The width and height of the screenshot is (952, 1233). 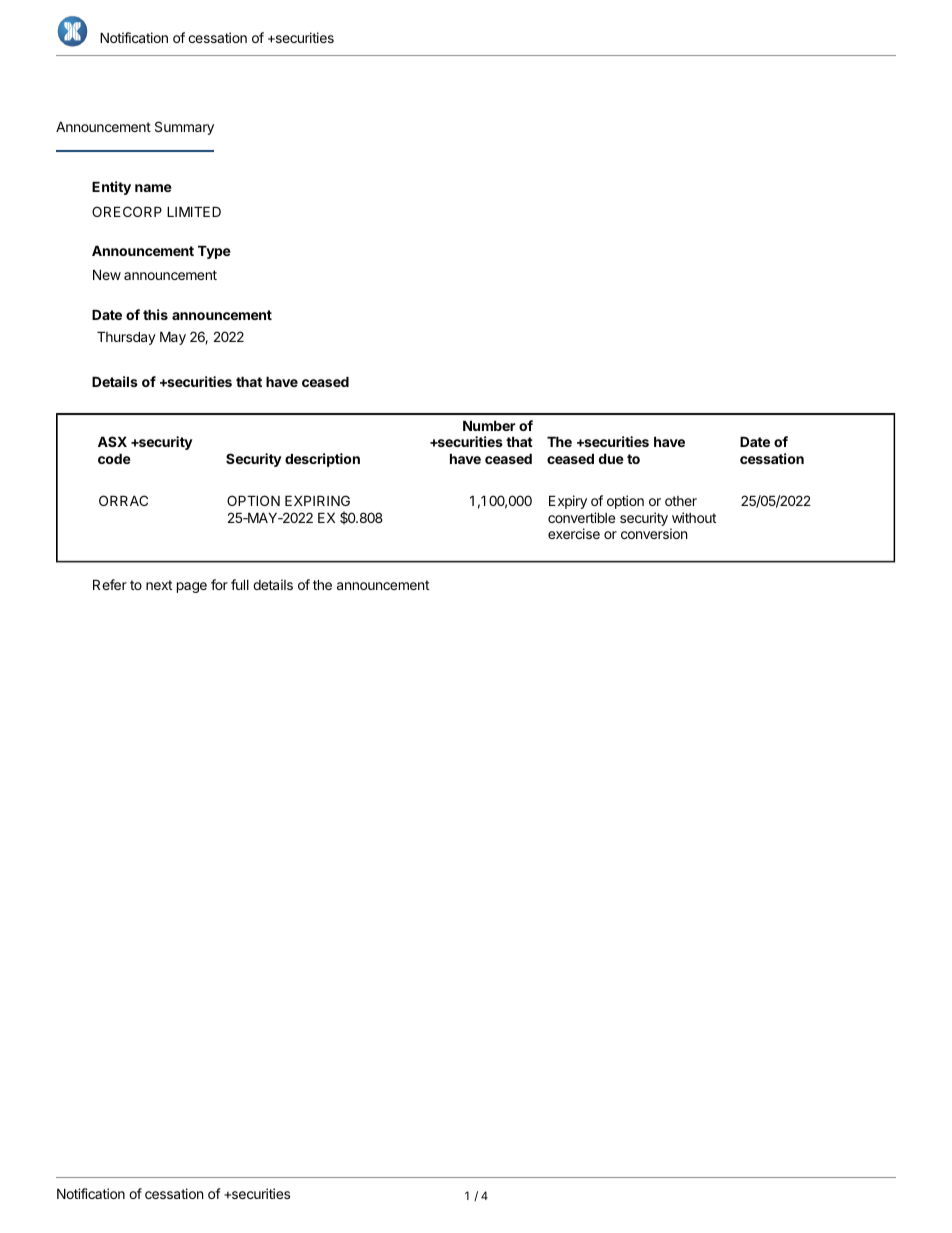 What do you see at coordinates (114, 458) in the screenshot?
I see `code` at bounding box center [114, 458].
